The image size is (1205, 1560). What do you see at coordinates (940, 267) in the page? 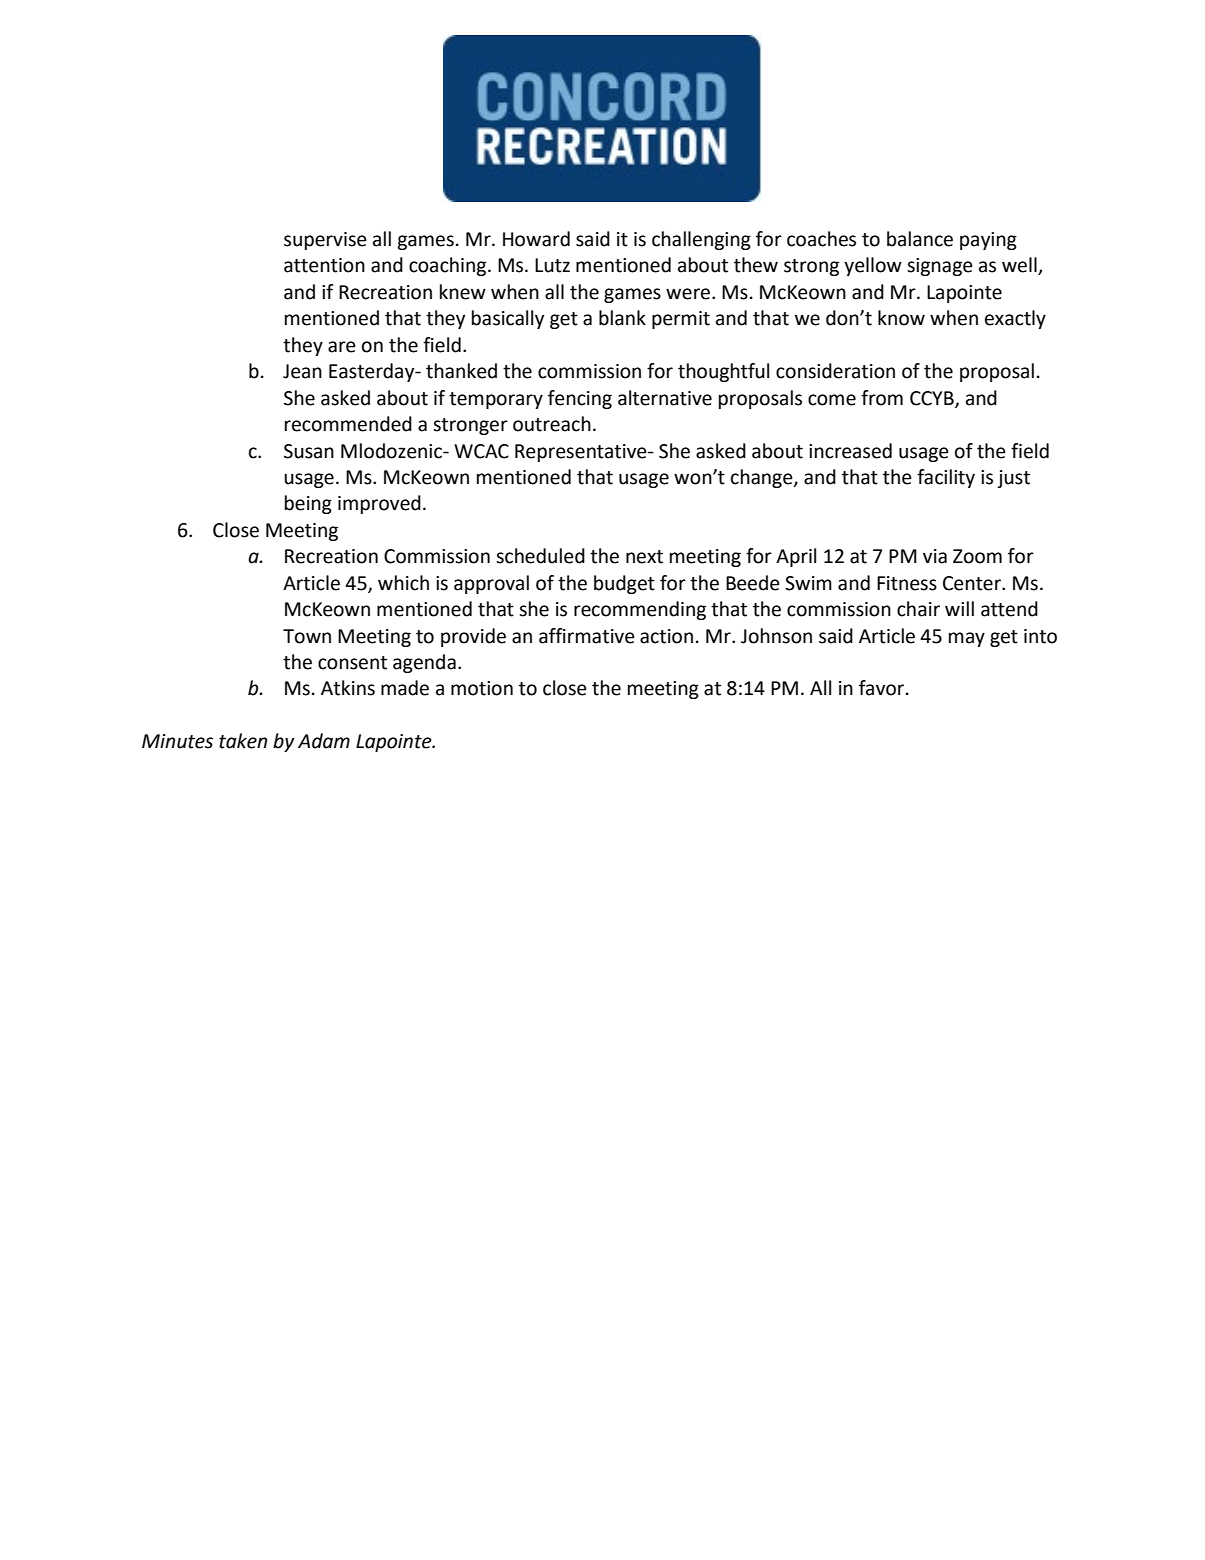
I see `signage` at bounding box center [940, 267].
